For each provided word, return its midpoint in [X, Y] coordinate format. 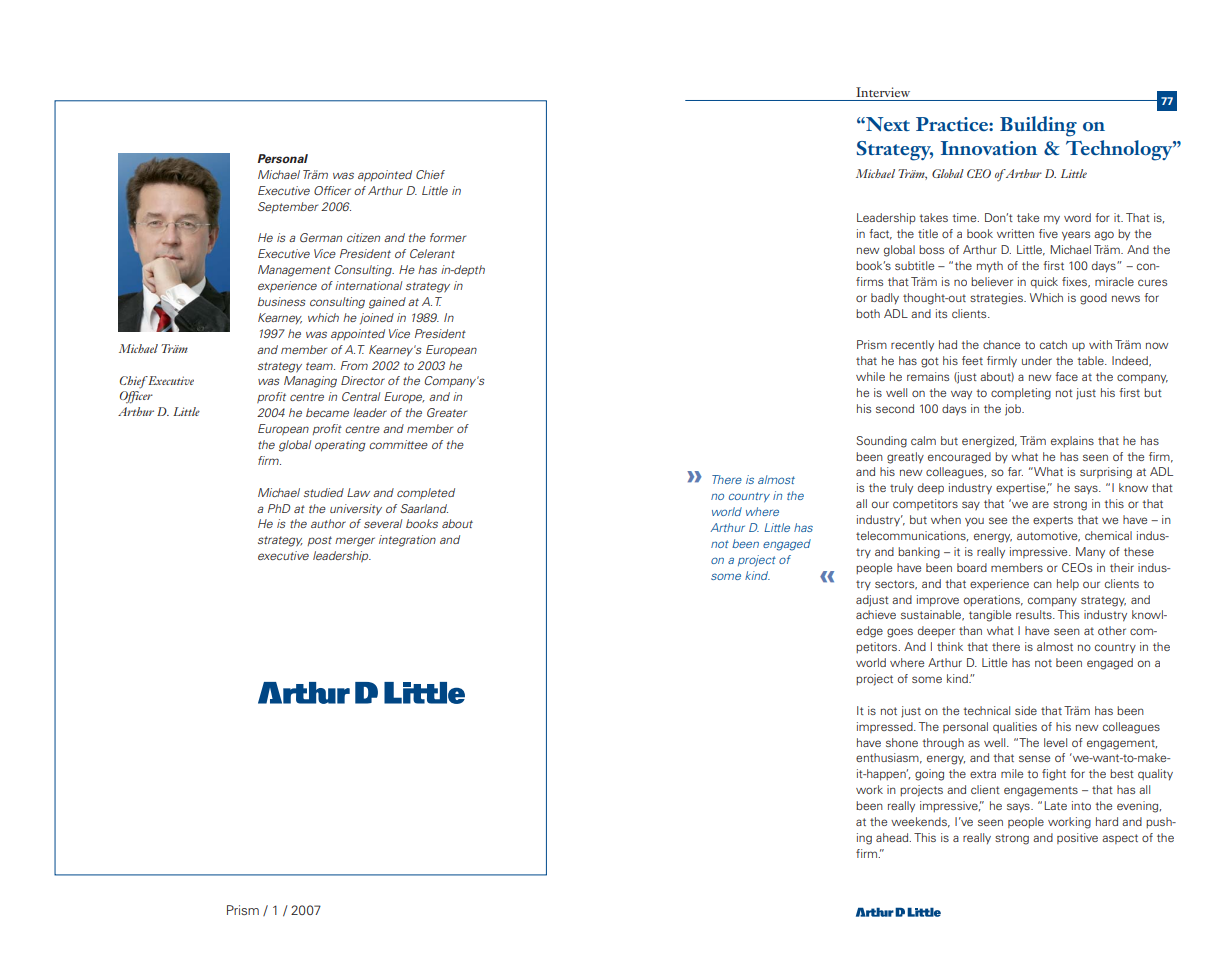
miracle [1114, 281]
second [895, 408]
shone [902, 742]
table [1091, 360]
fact [880, 234]
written [1015, 233]
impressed [886, 727]
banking [919, 553]
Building [1038, 126]
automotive [1048, 536]
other [1112, 630]
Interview [883, 92]
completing [1021, 394]
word [1077, 217]
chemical [1108, 535]
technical [986, 710]
